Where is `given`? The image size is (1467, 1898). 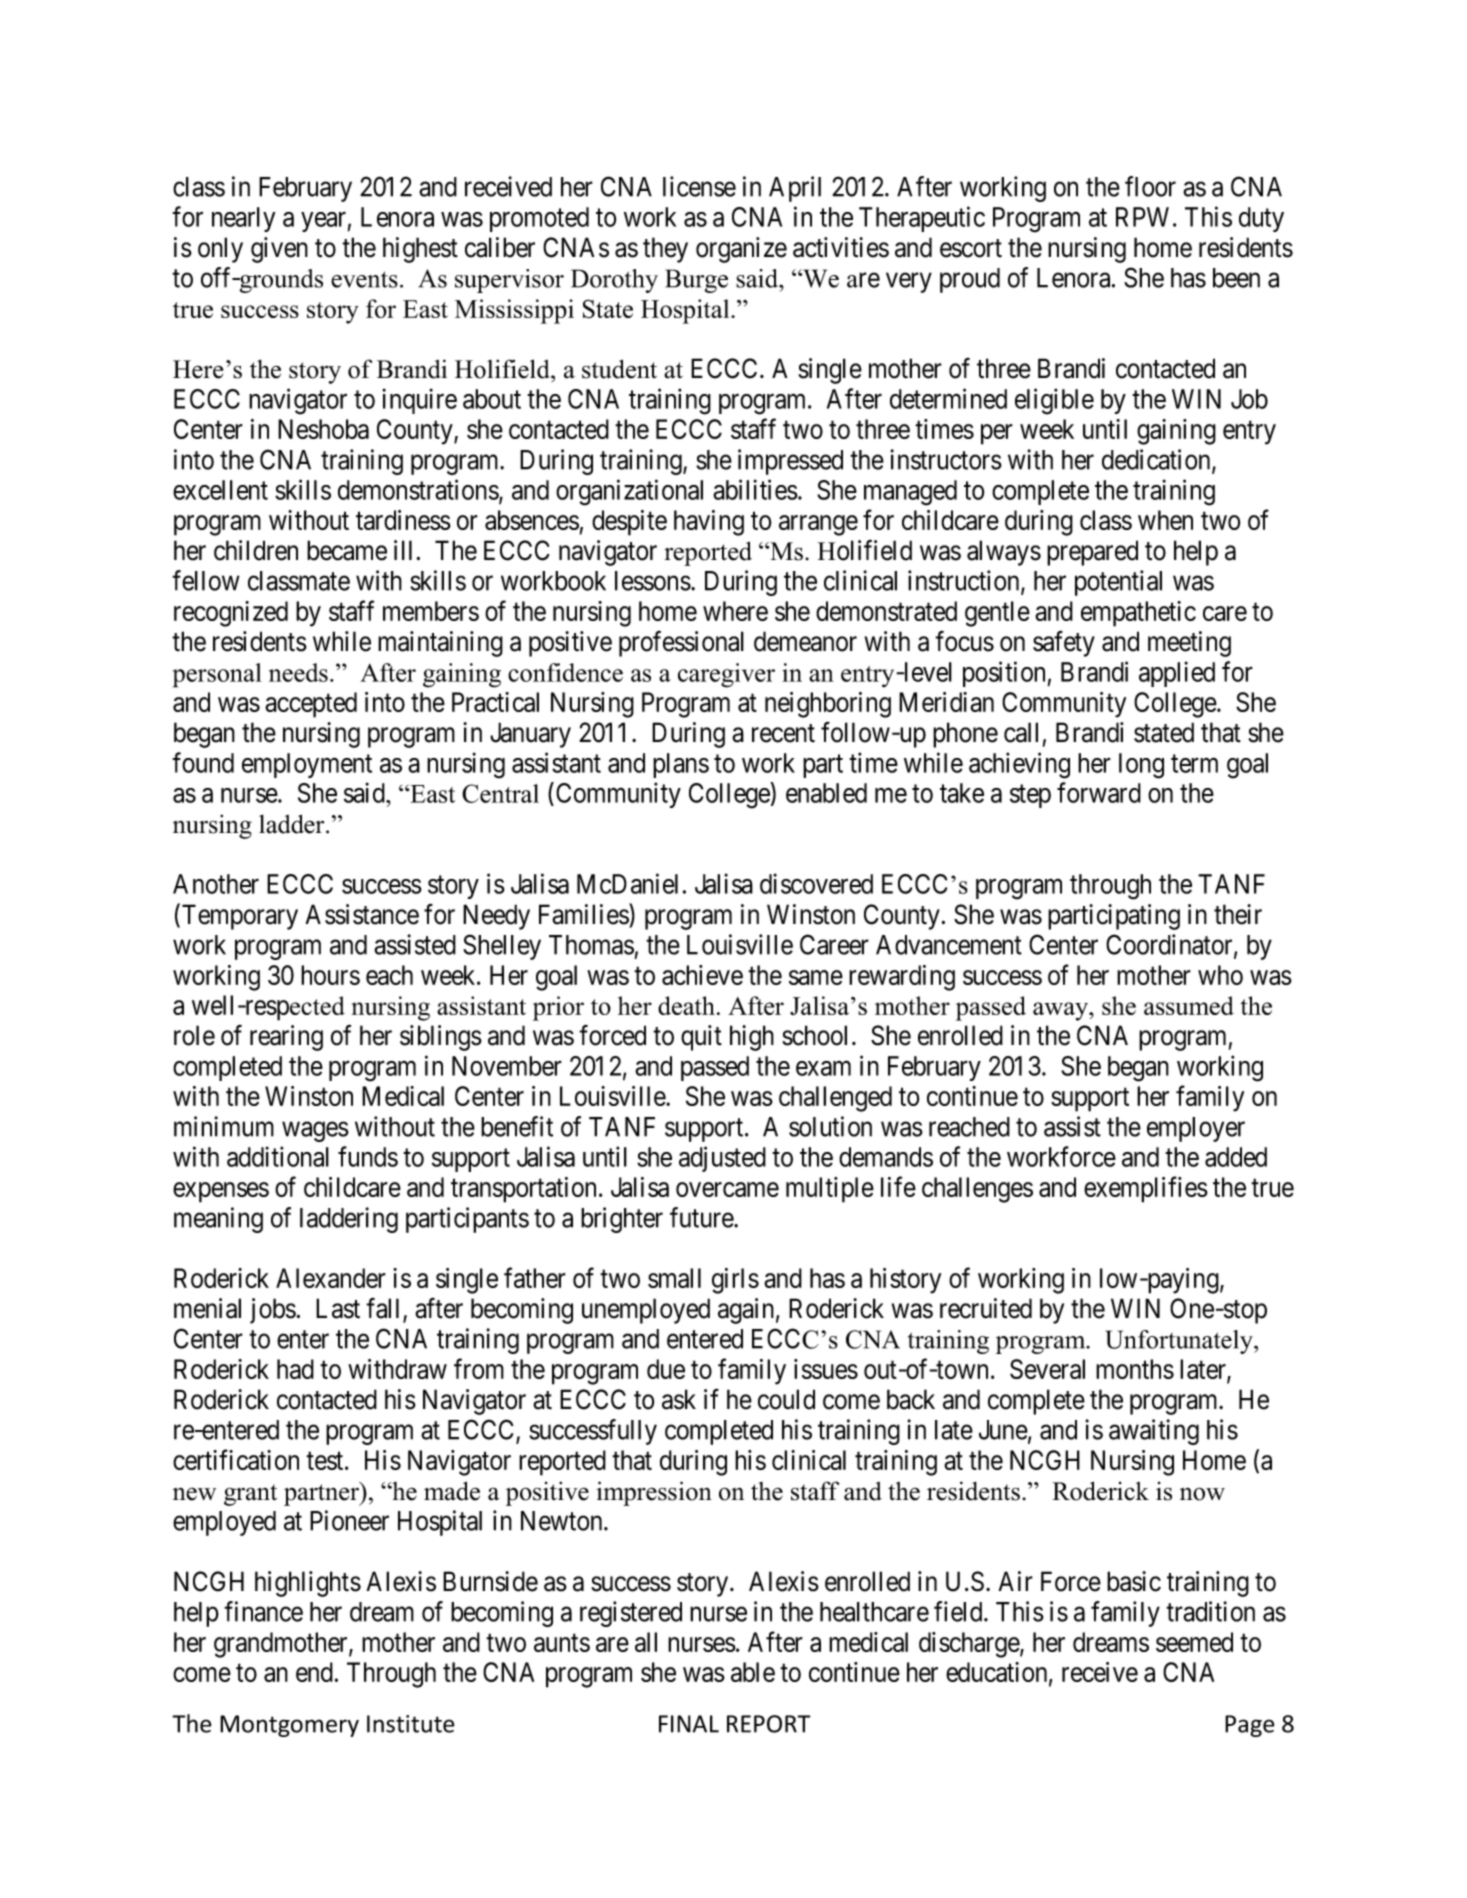
given is located at coordinates (279, 250).
